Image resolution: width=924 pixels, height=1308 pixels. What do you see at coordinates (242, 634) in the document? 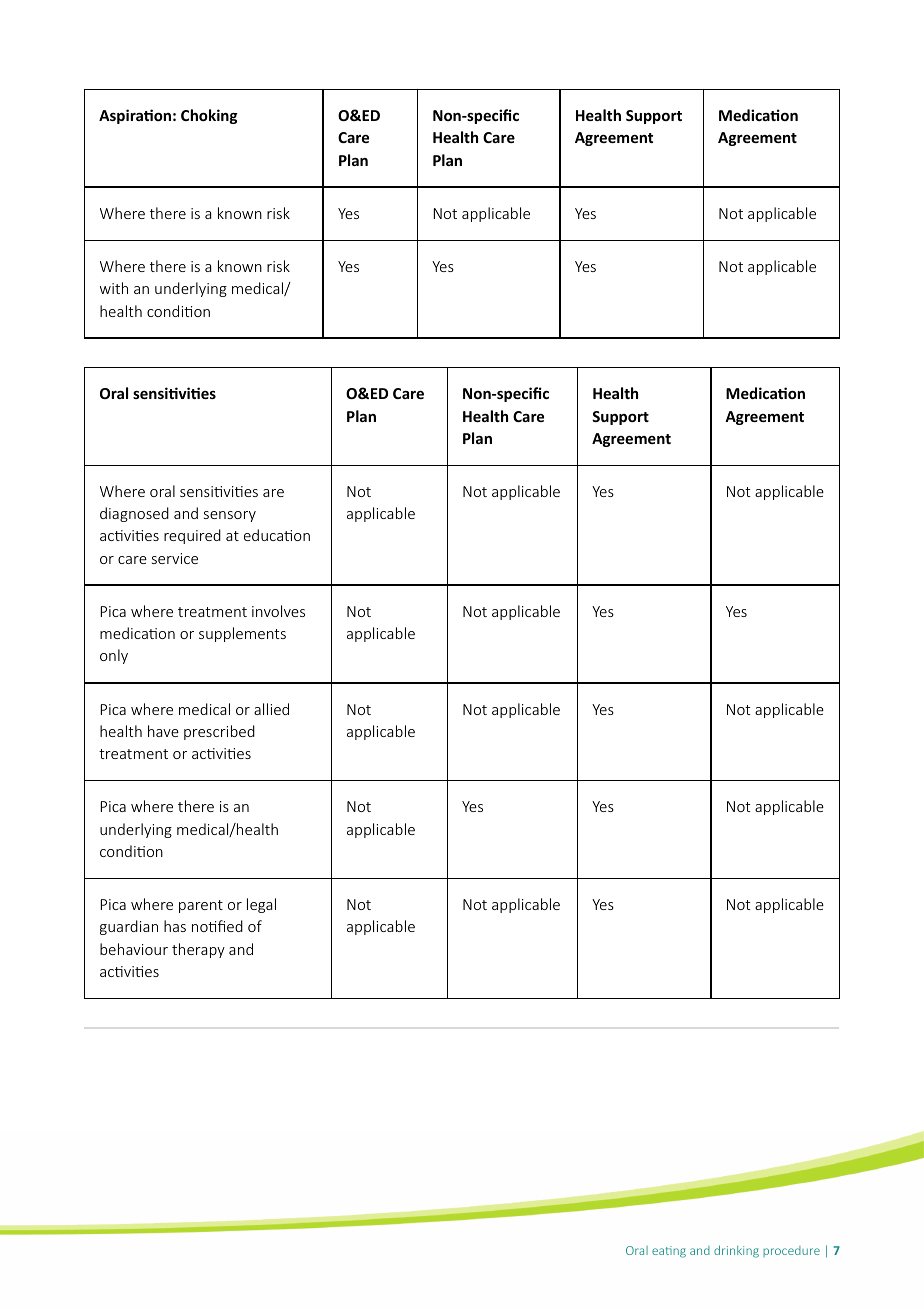
I see `supplements` at bounding box center [242, 634].
